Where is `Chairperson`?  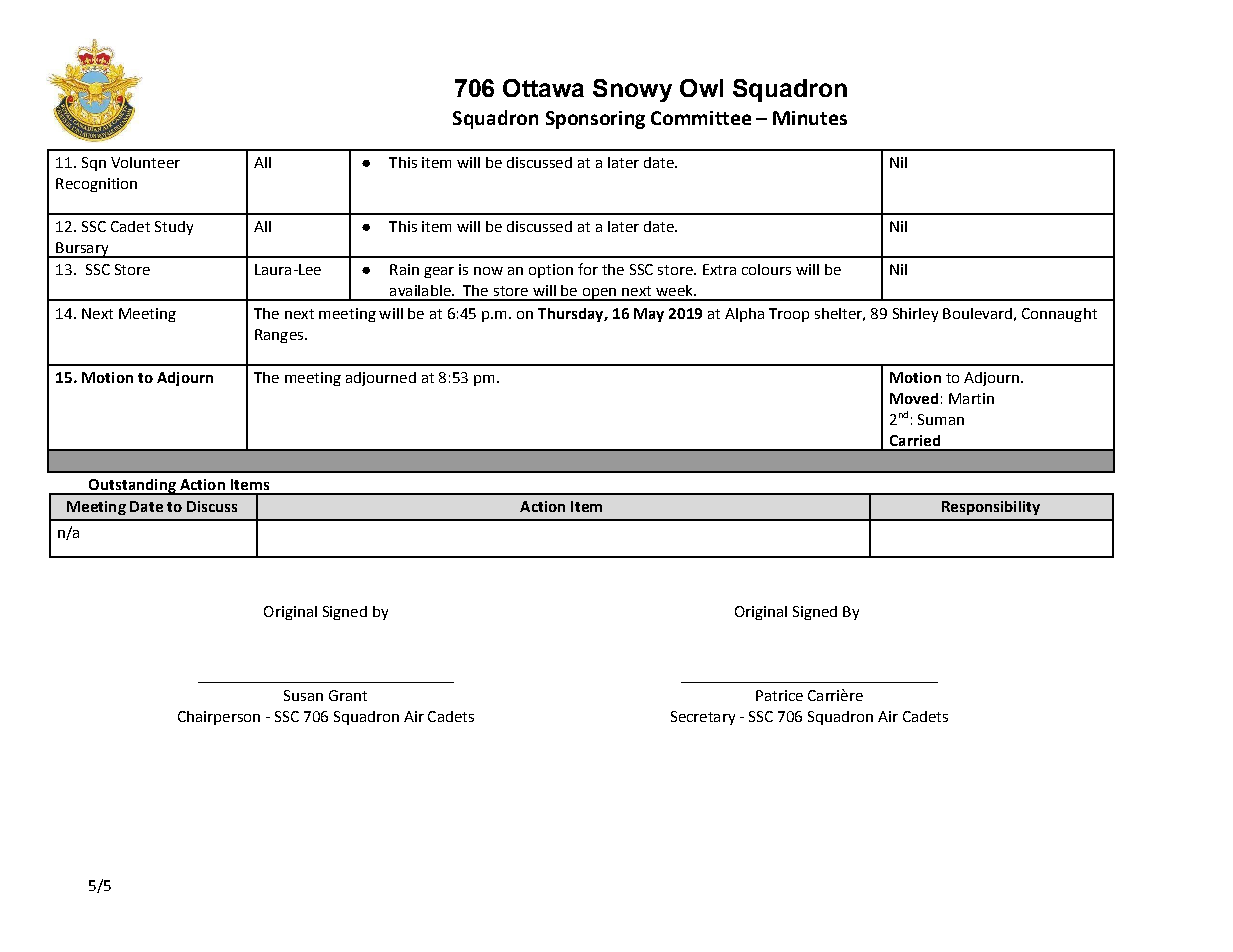
Chairperson is located at coordinates (219, 718).
